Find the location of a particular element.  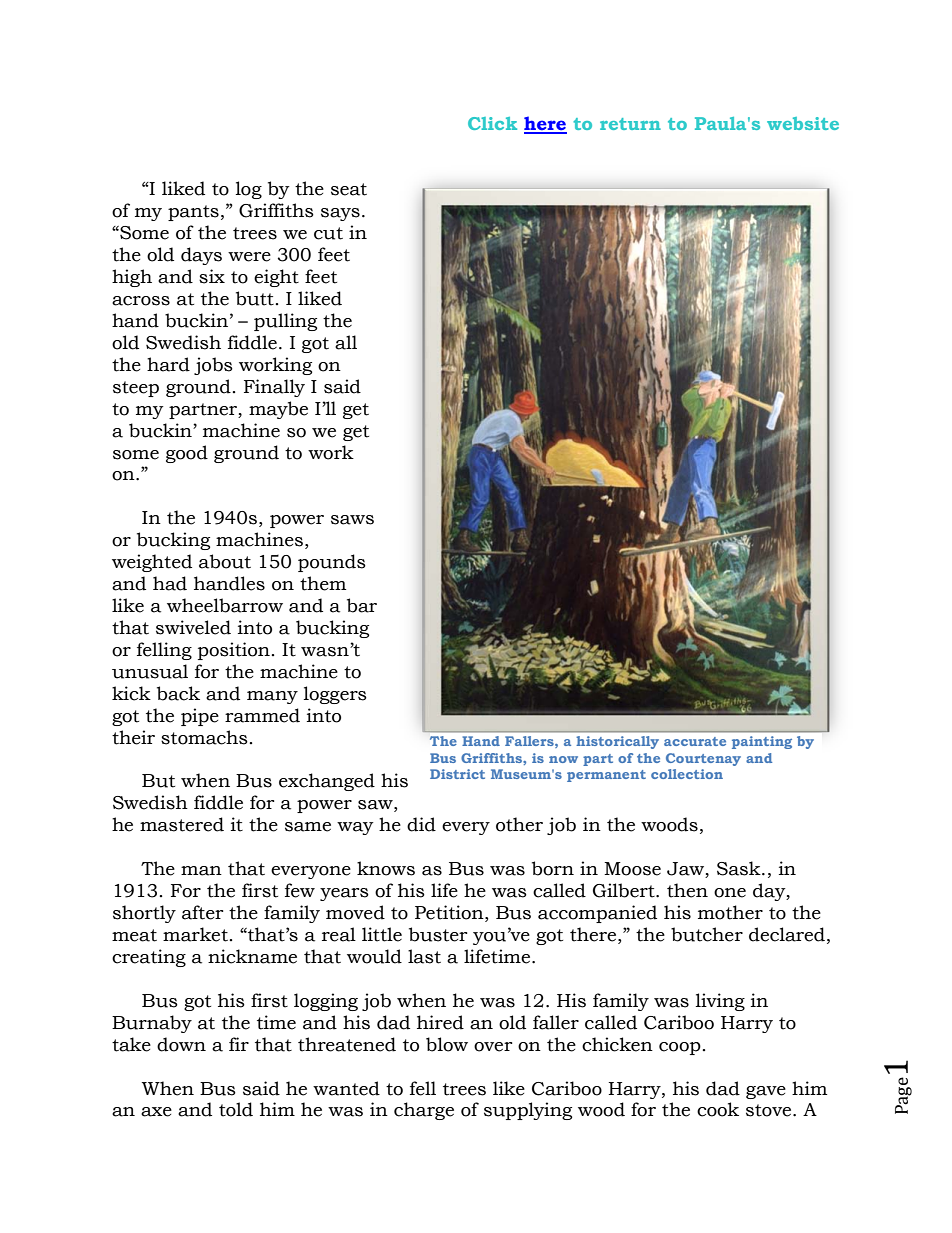

swiveled is located at coordinates (193, 627).
